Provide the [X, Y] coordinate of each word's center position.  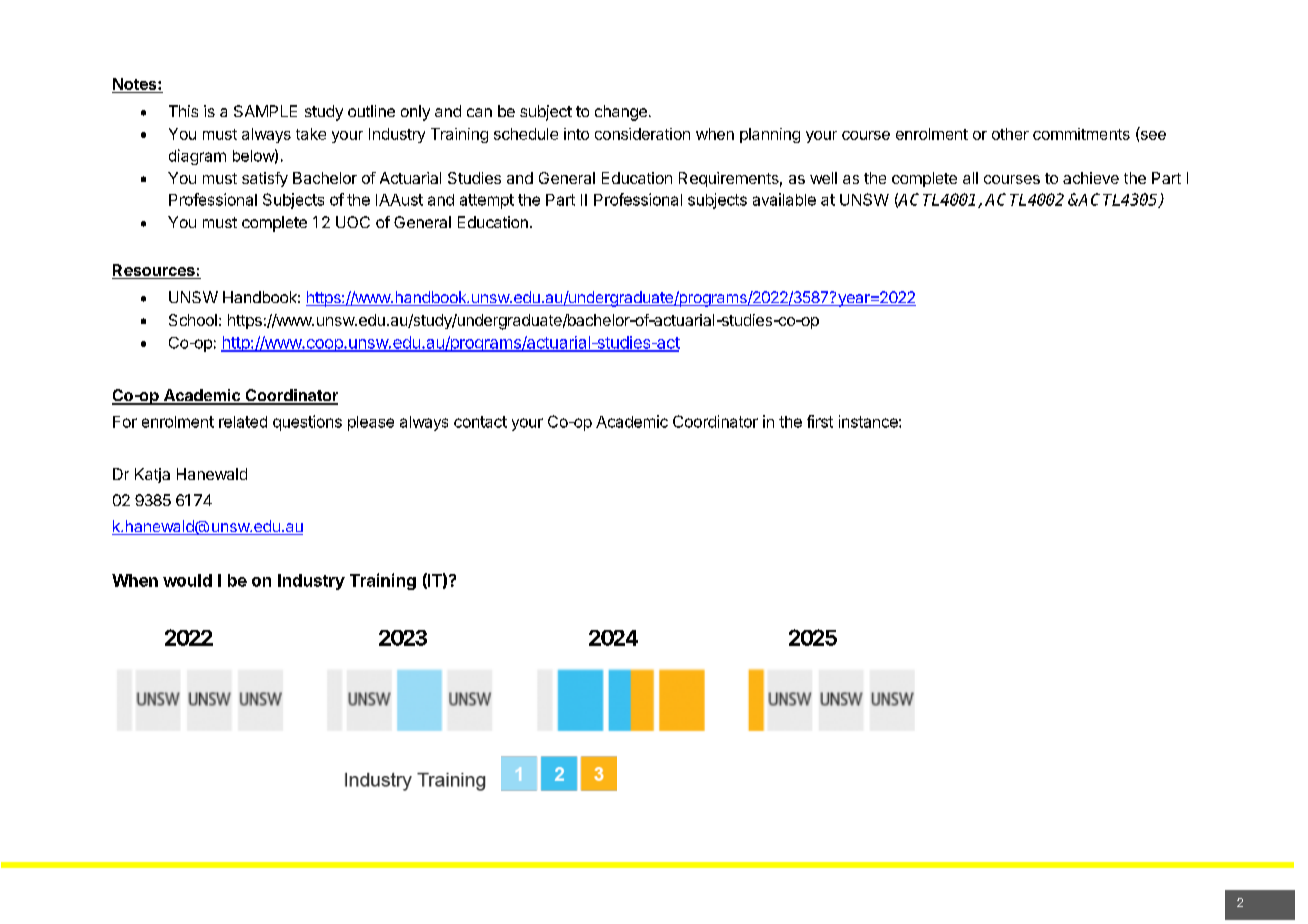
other [1010, 134]
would [187, 580]
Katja [152, 475]
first [820, 421]
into [576, 134]
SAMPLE [265, 111]
